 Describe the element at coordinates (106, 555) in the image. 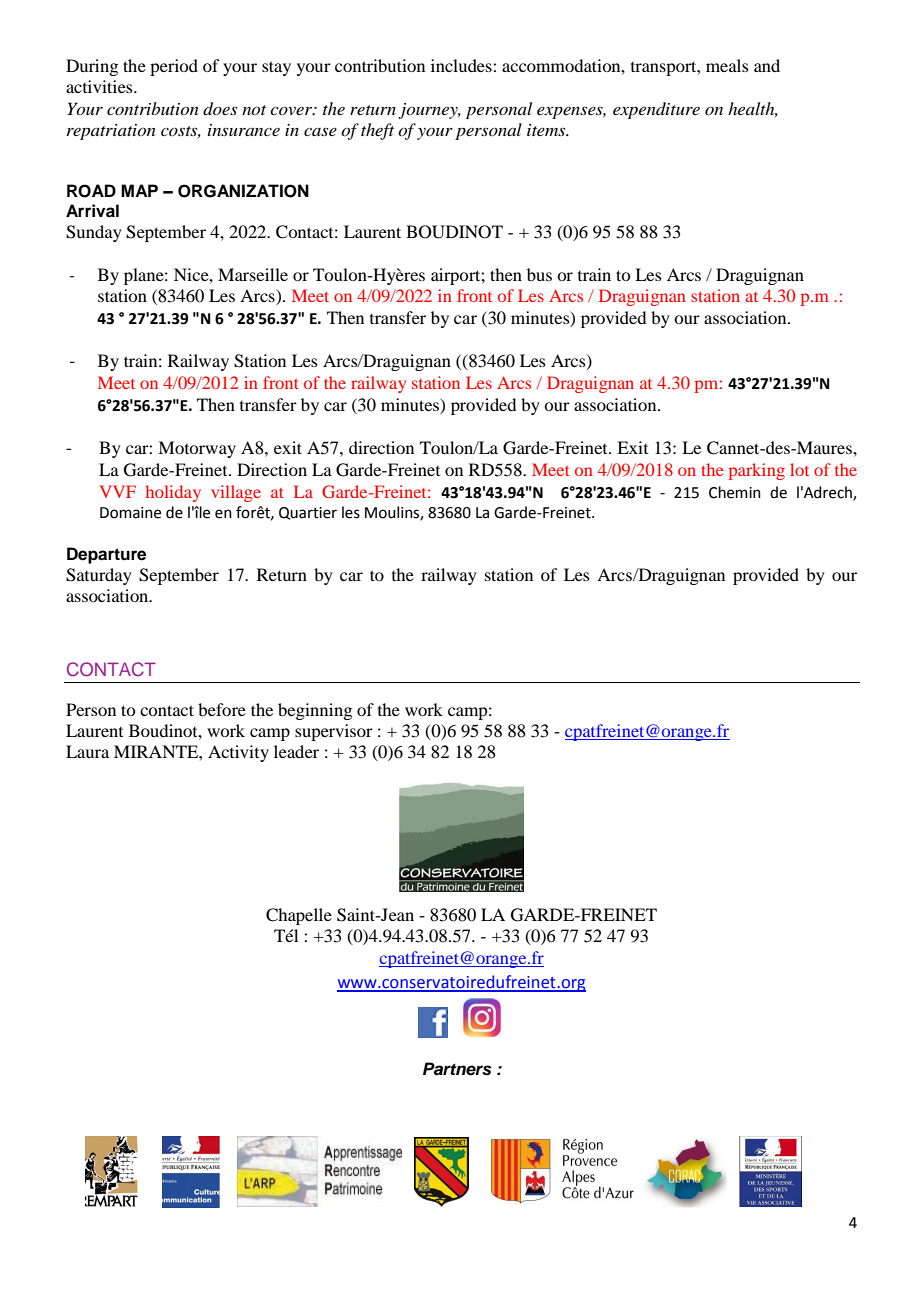

I see `Departure` at that location.
